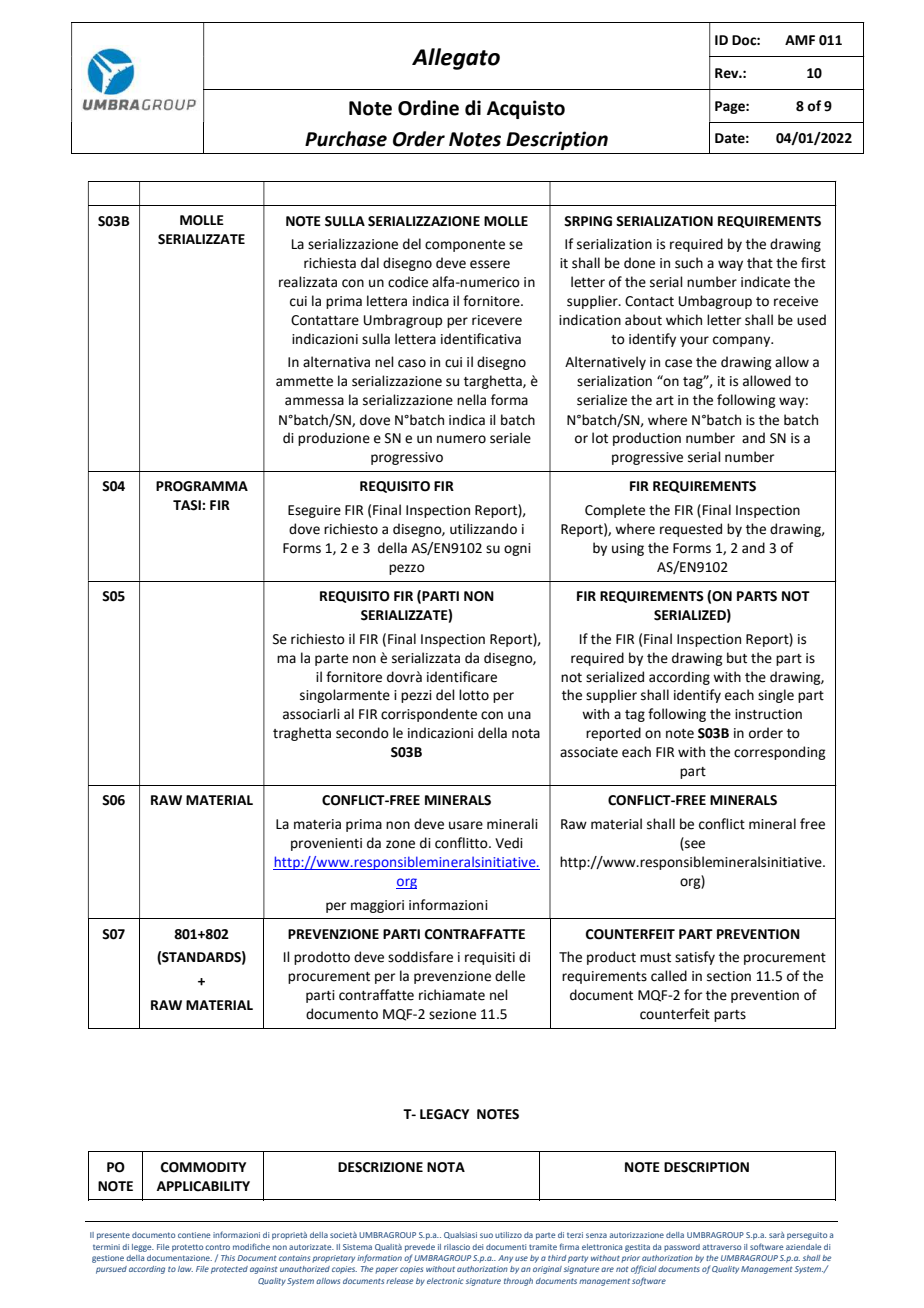  I want to click on maggiori, so click(377, 906).
